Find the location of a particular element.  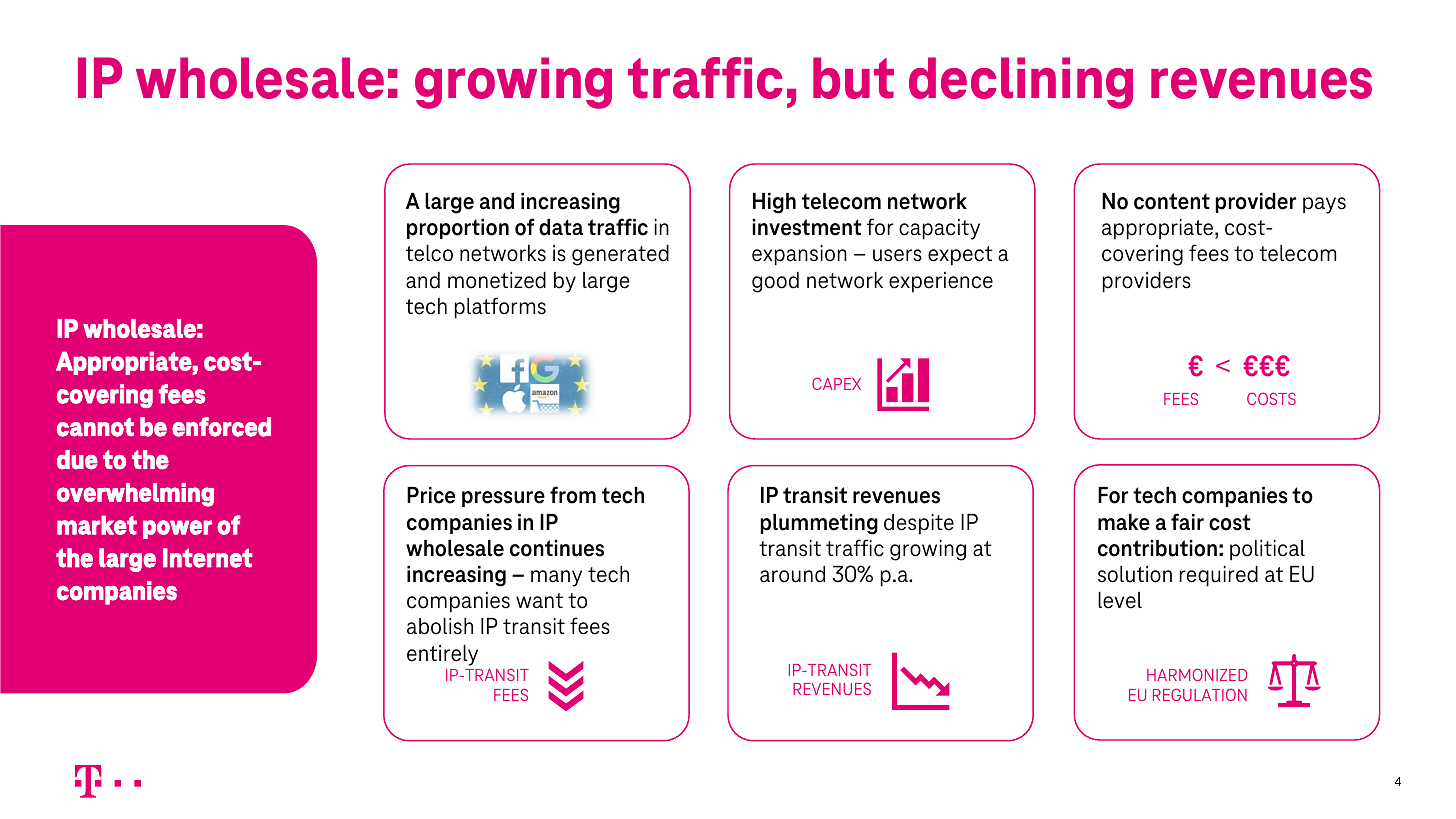

abolish is located at coordinates (440, 626).
